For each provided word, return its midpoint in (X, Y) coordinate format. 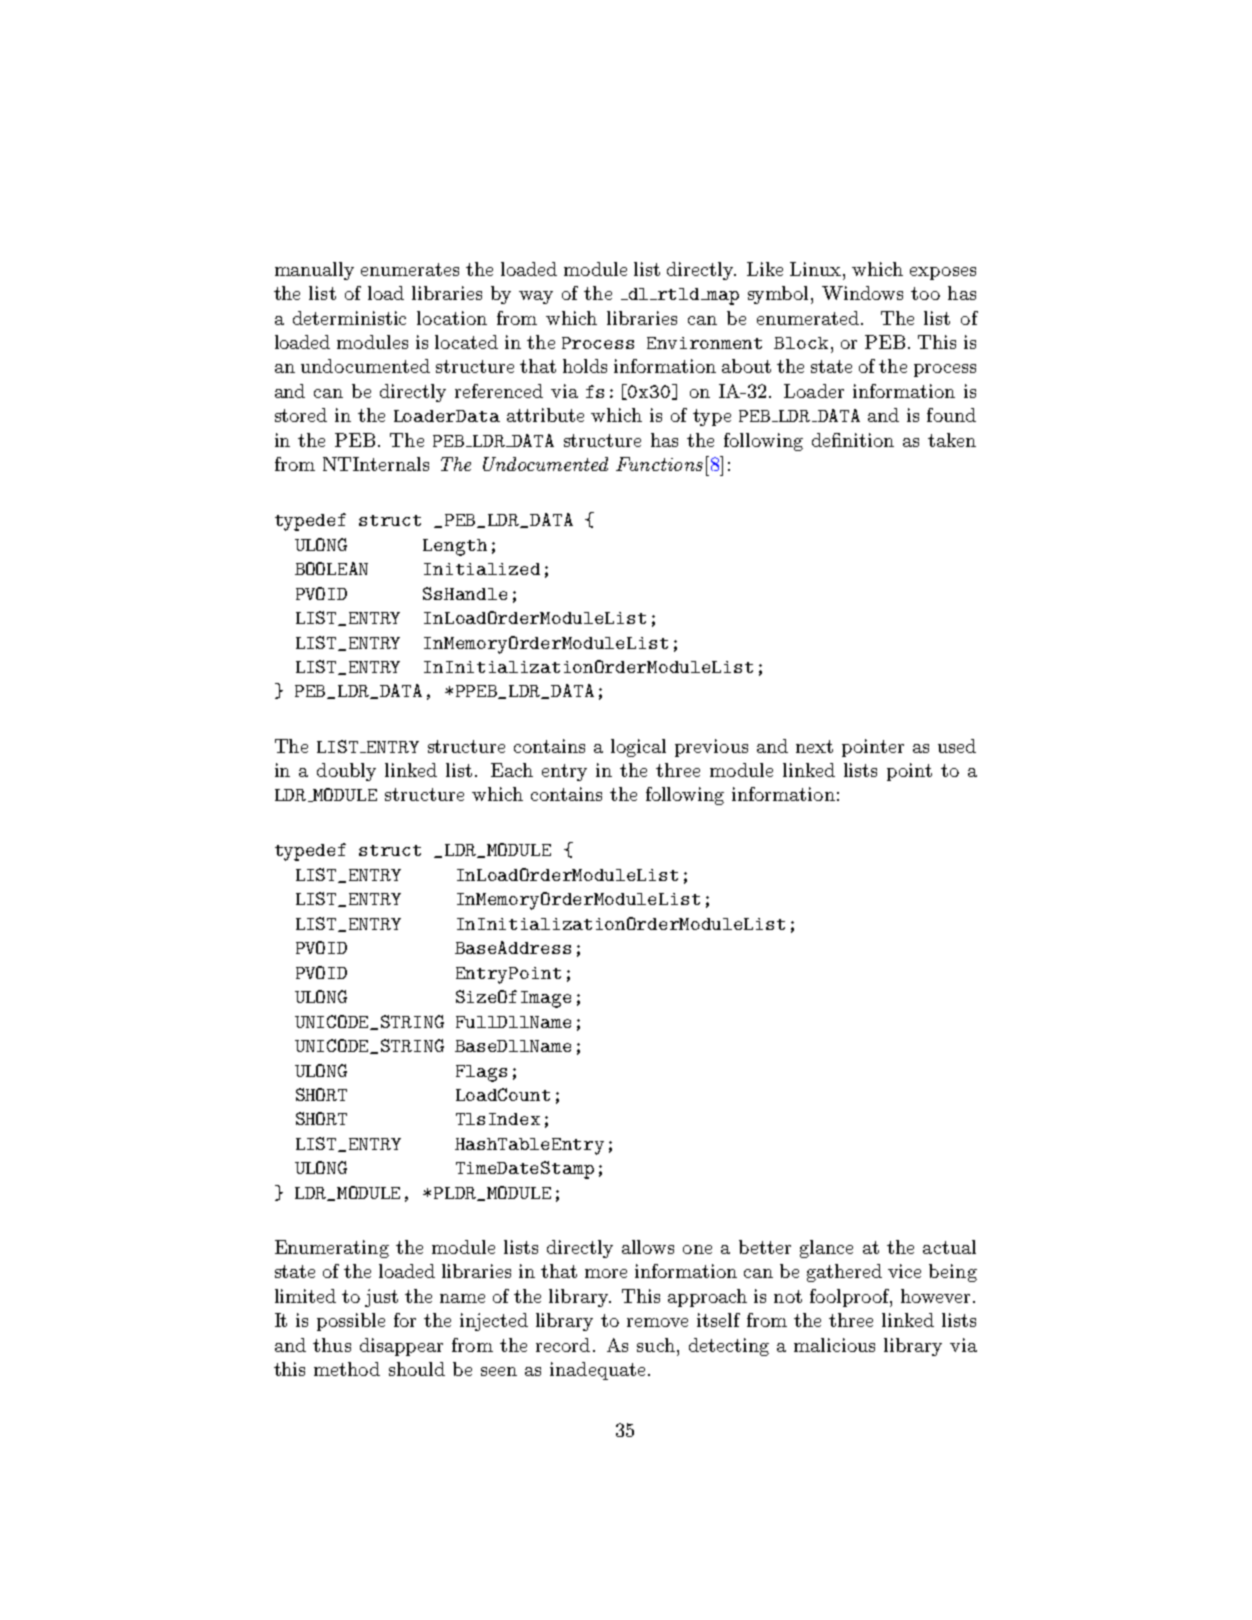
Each (512, 770)
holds (585, 366)
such (656, 1345)
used (957, 746)
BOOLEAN (331, 568)
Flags (481, 1073)
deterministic (349, 318)
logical (638, 748)
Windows (862, 293)
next (814, 746)
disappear (401, 1347)
